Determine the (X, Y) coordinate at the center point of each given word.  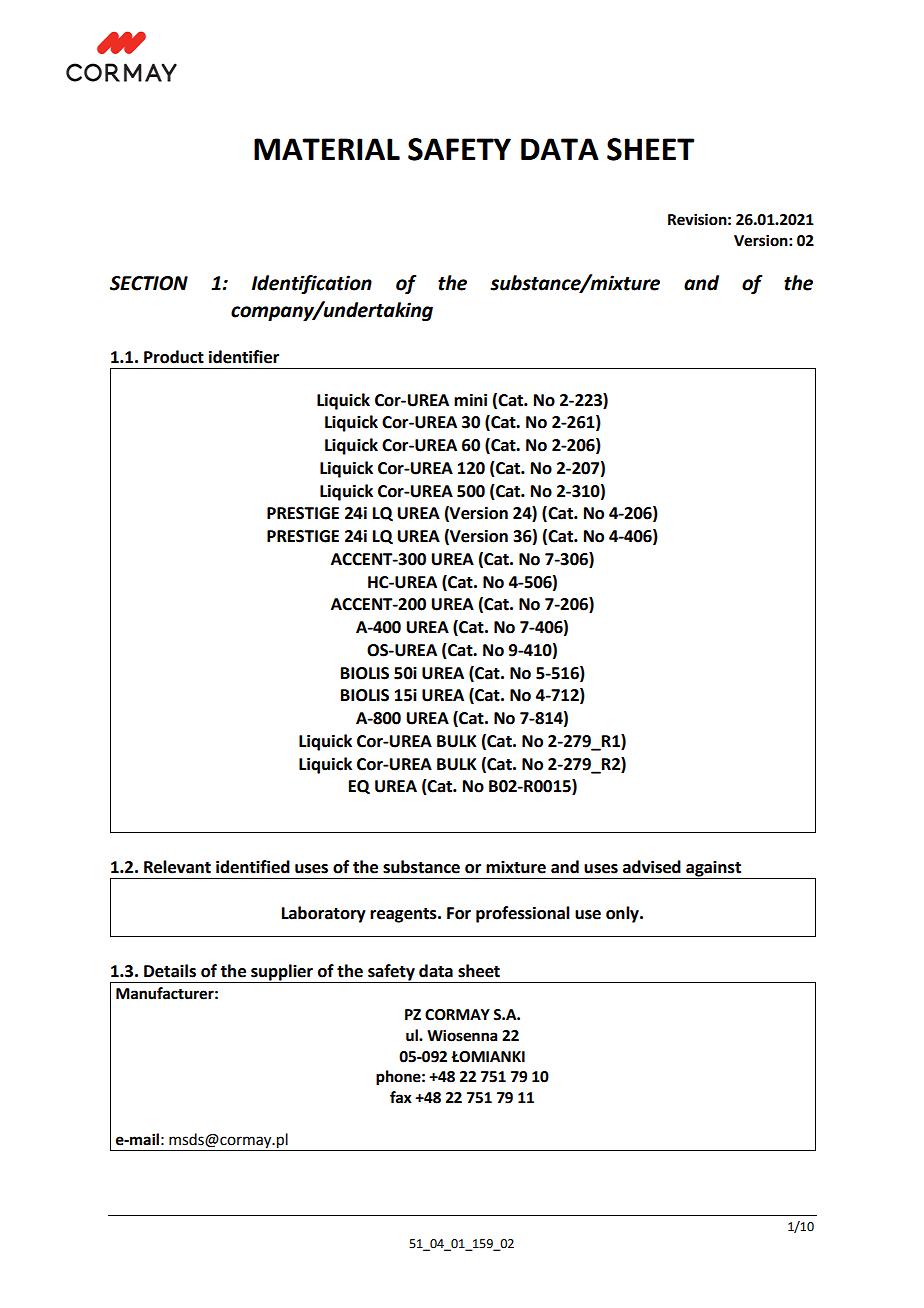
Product (174, 357)
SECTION (149, 283)
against (713, 870)
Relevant (177, 867)
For (459, 913)
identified (253, 867)
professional (523, 914)
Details (170, 971)
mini (470, 399)
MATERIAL (327, 149)
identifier (244, 357)
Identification (312, 284)
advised (652, 867)
